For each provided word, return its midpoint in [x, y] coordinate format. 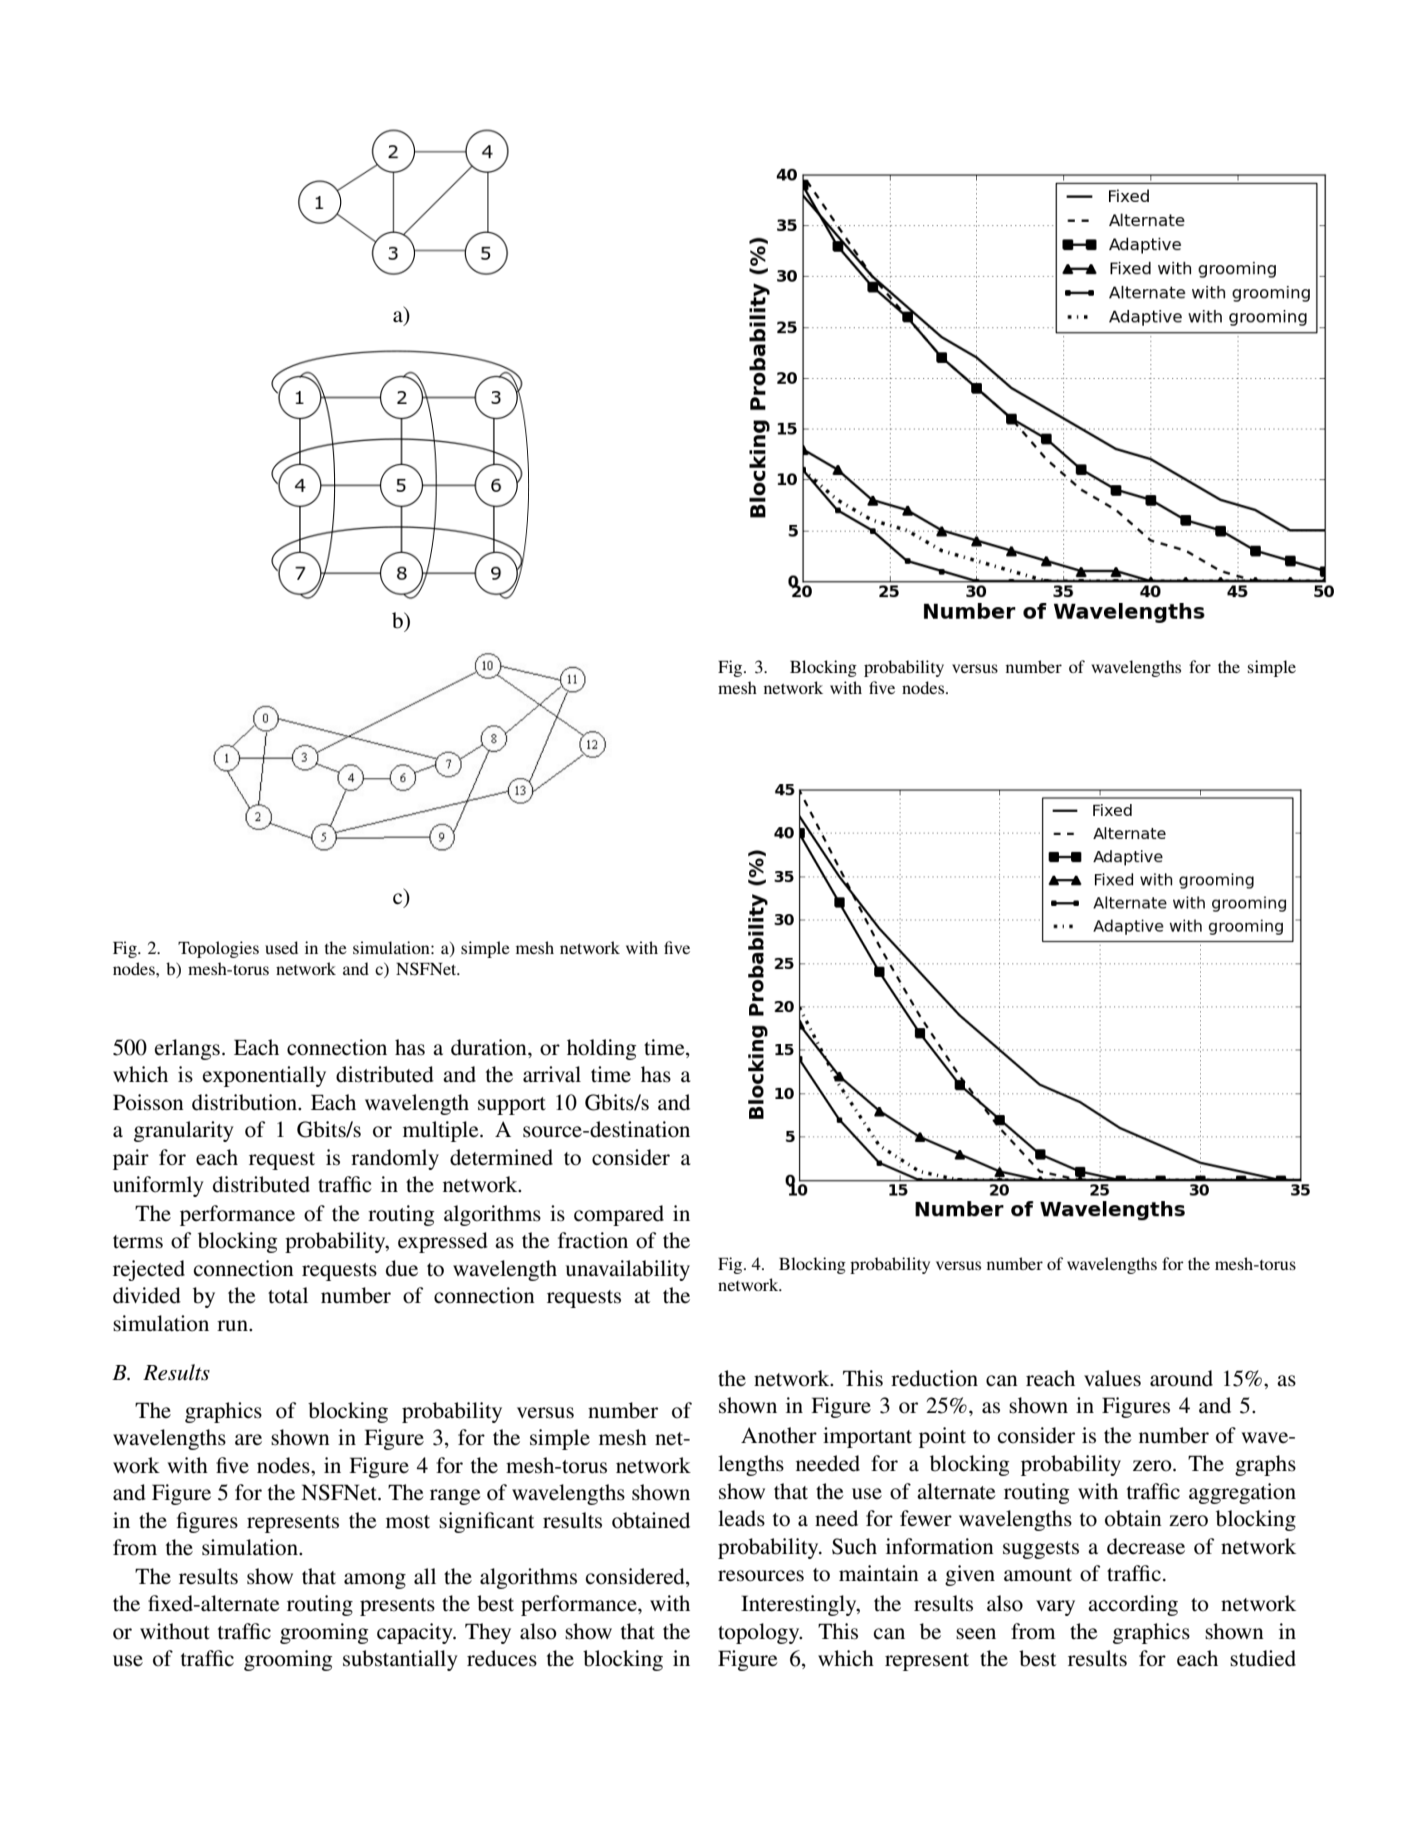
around [1181, 1378]
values [1112, 1378]
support [512, 1106]
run [233, 1325]
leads [741, 1518]
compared [619, 1215]
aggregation [1242, 1493]
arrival [552, 1074]
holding [601, 1049]
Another [779, 1435]
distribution [245, 1102]
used [281, 947]
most [408, 1522]
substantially [400, 1660]
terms [138, 1242]
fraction [593, 1240]
